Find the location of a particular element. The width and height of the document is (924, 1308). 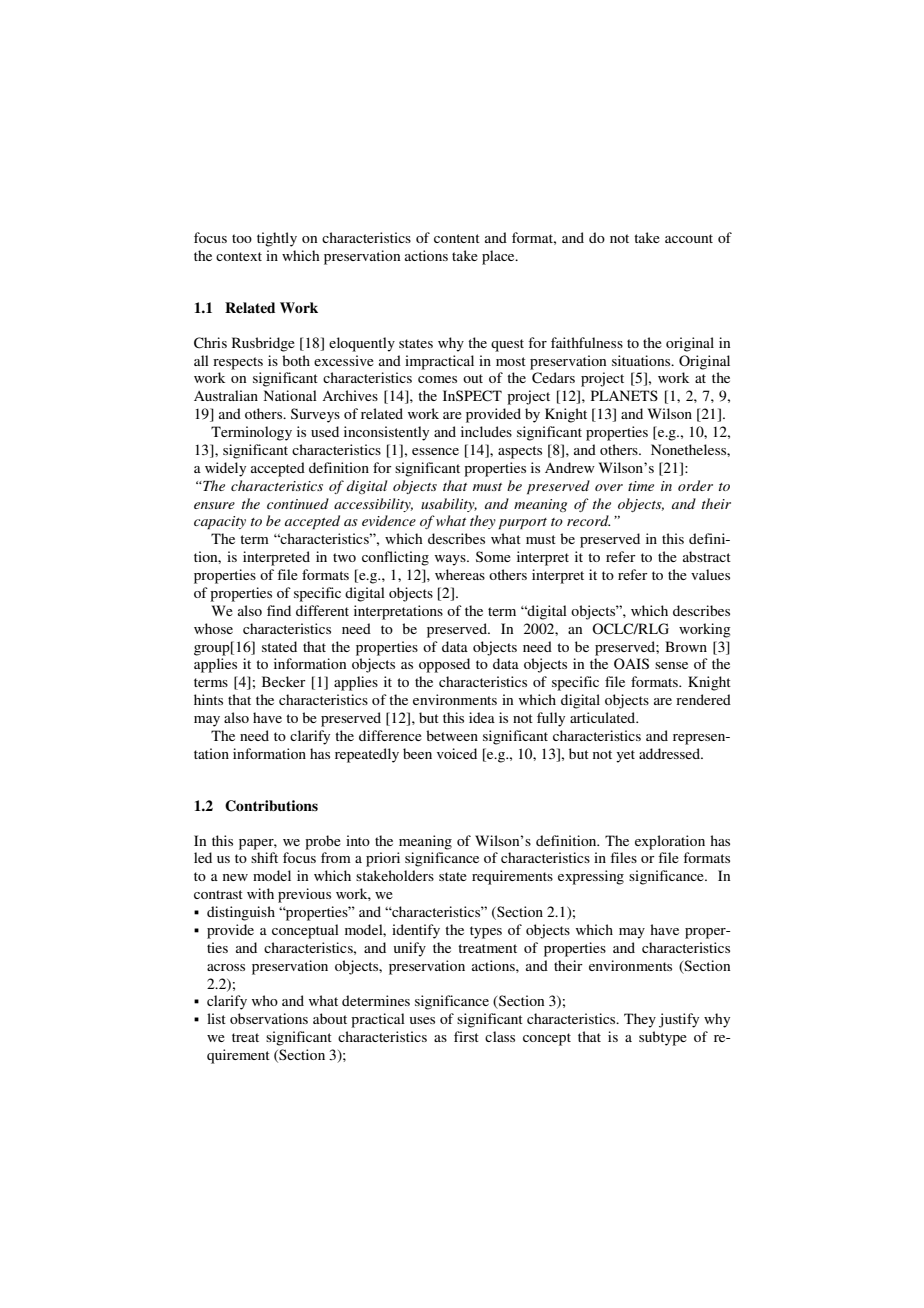

find is located at coordinates (279, 610).
